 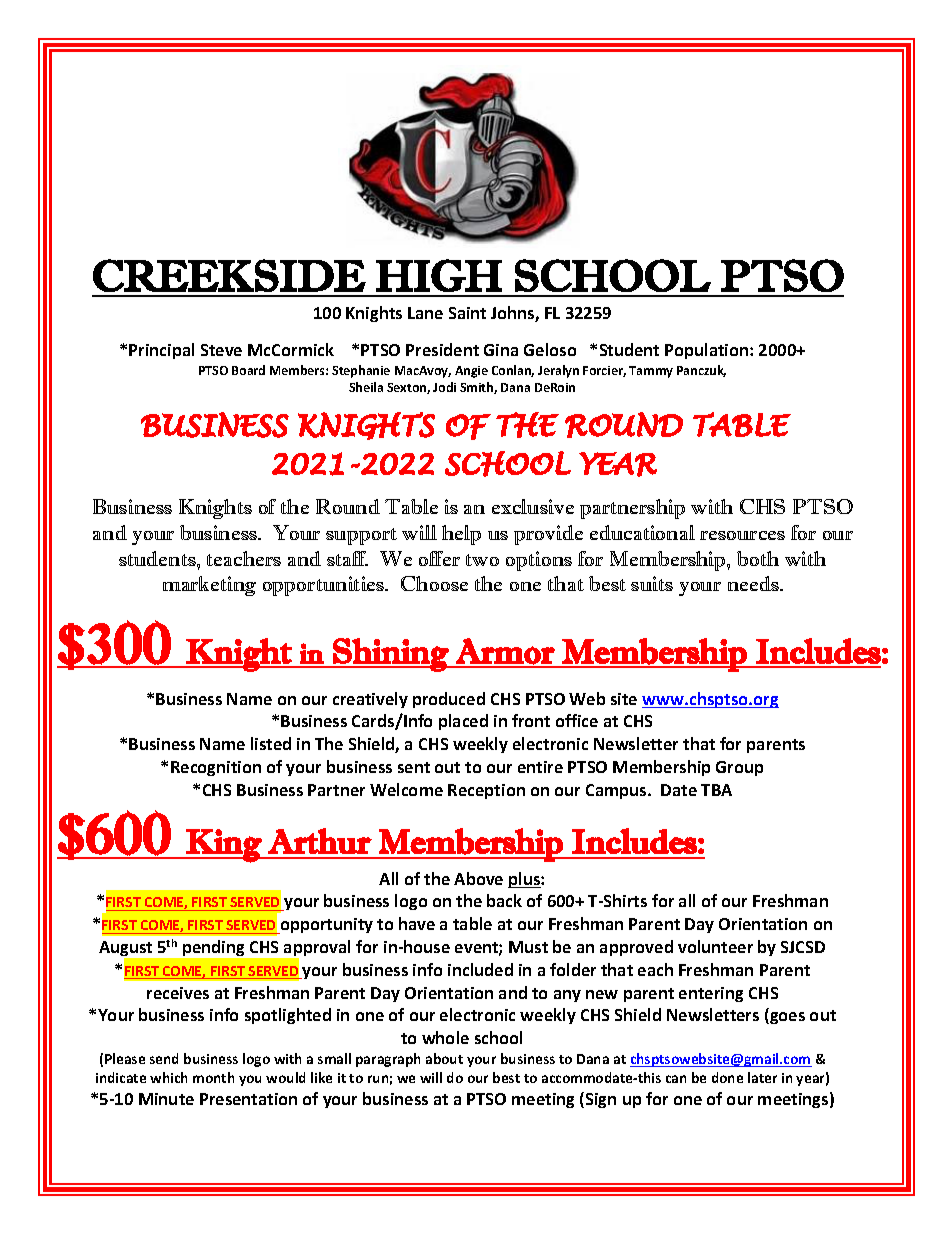 I want to click on Group, so click(x=739, y=768).
